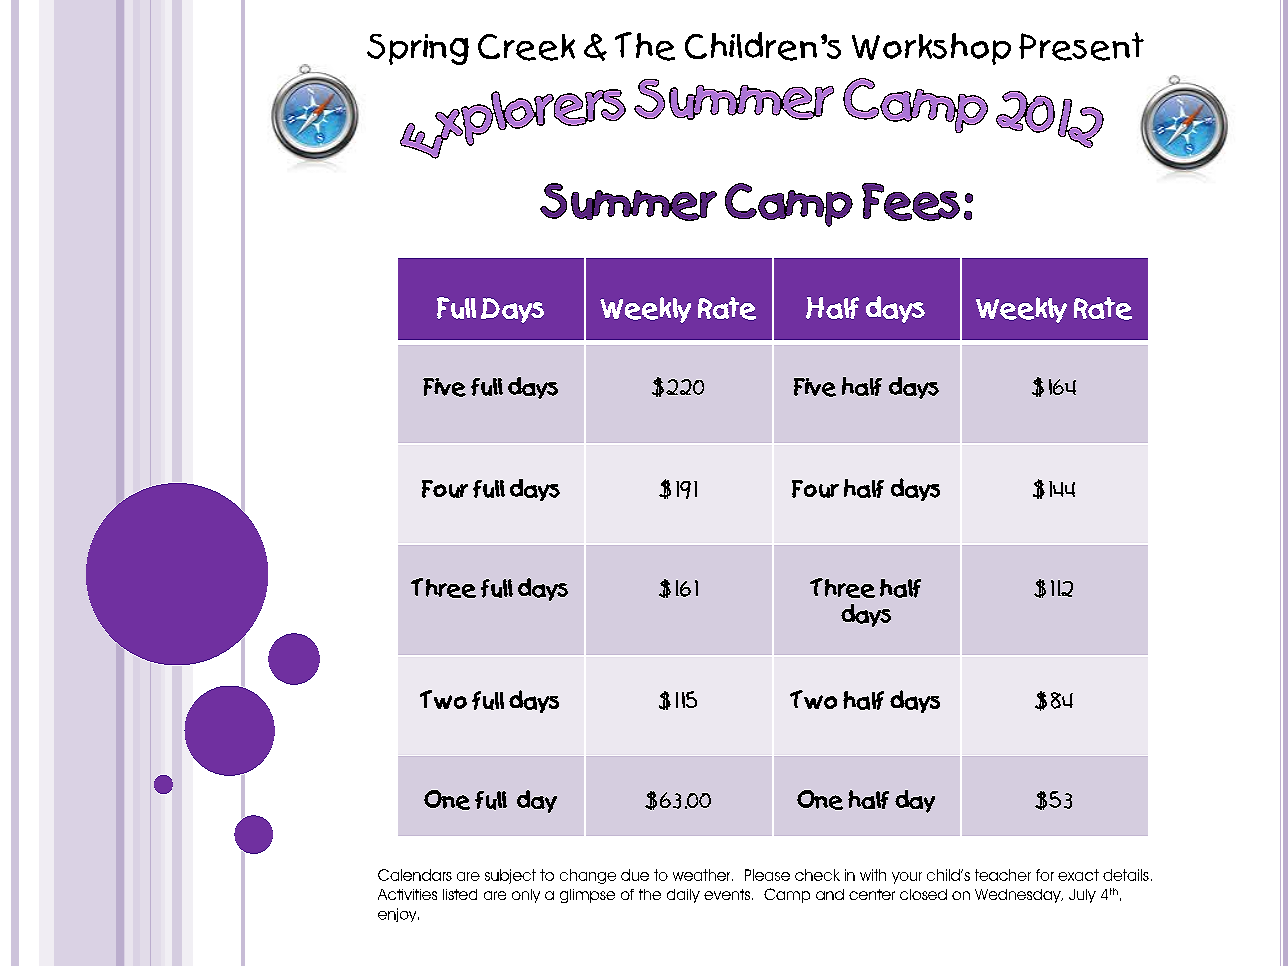  I want to click on teacher, so click(1003, 875).
